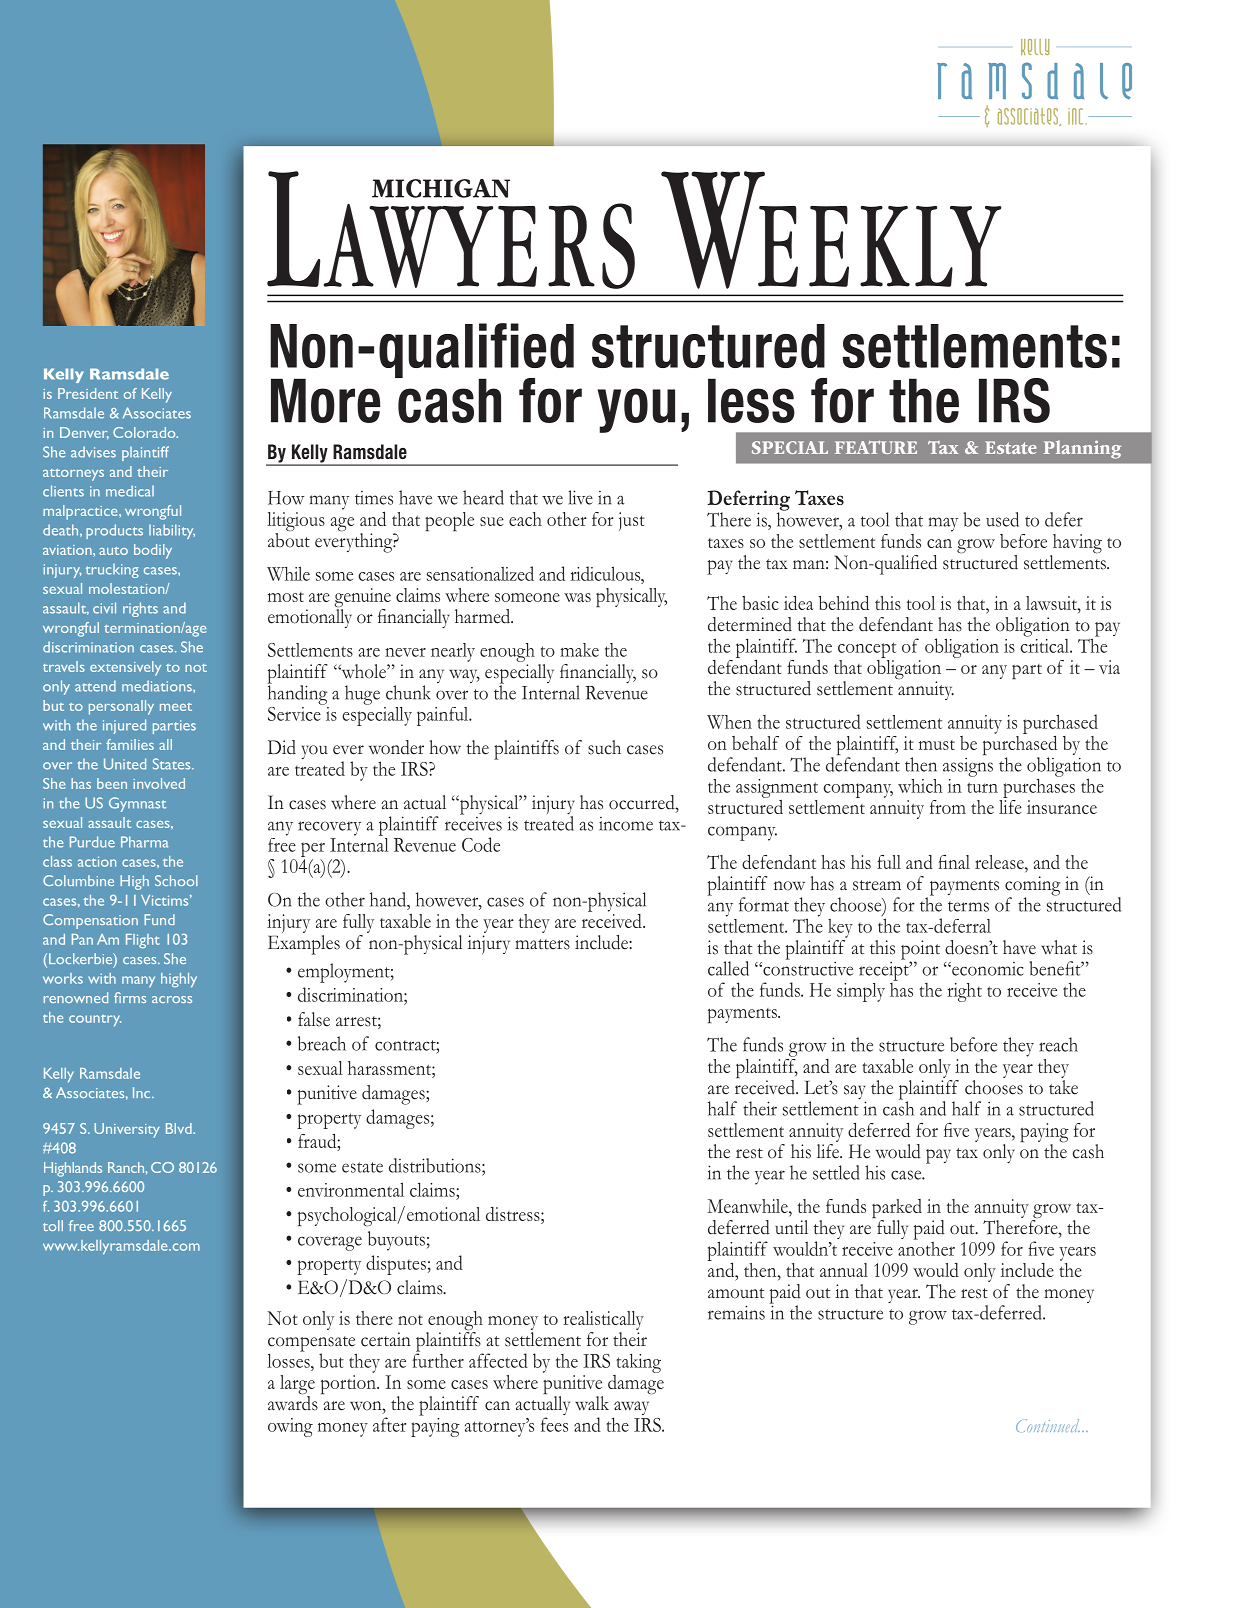 The height and width of the screenshot is (1608, 1242). I want to click on less, so click(751, 400).
